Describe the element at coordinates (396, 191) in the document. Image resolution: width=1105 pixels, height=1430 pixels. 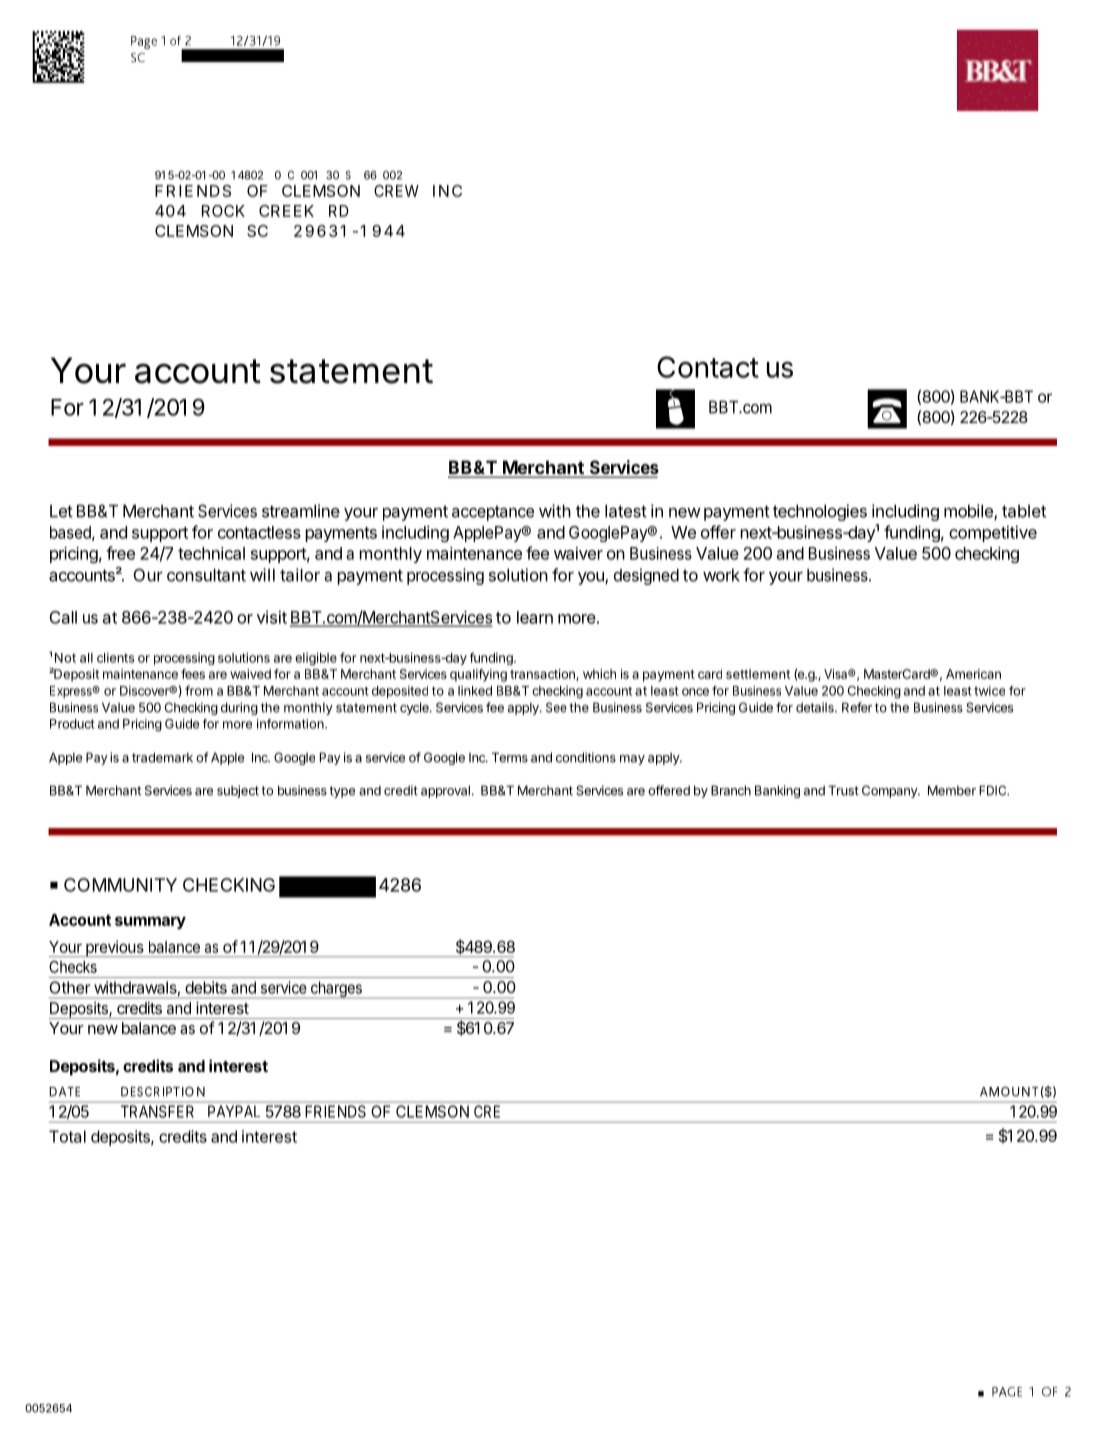
I see `CREW` at that location.
